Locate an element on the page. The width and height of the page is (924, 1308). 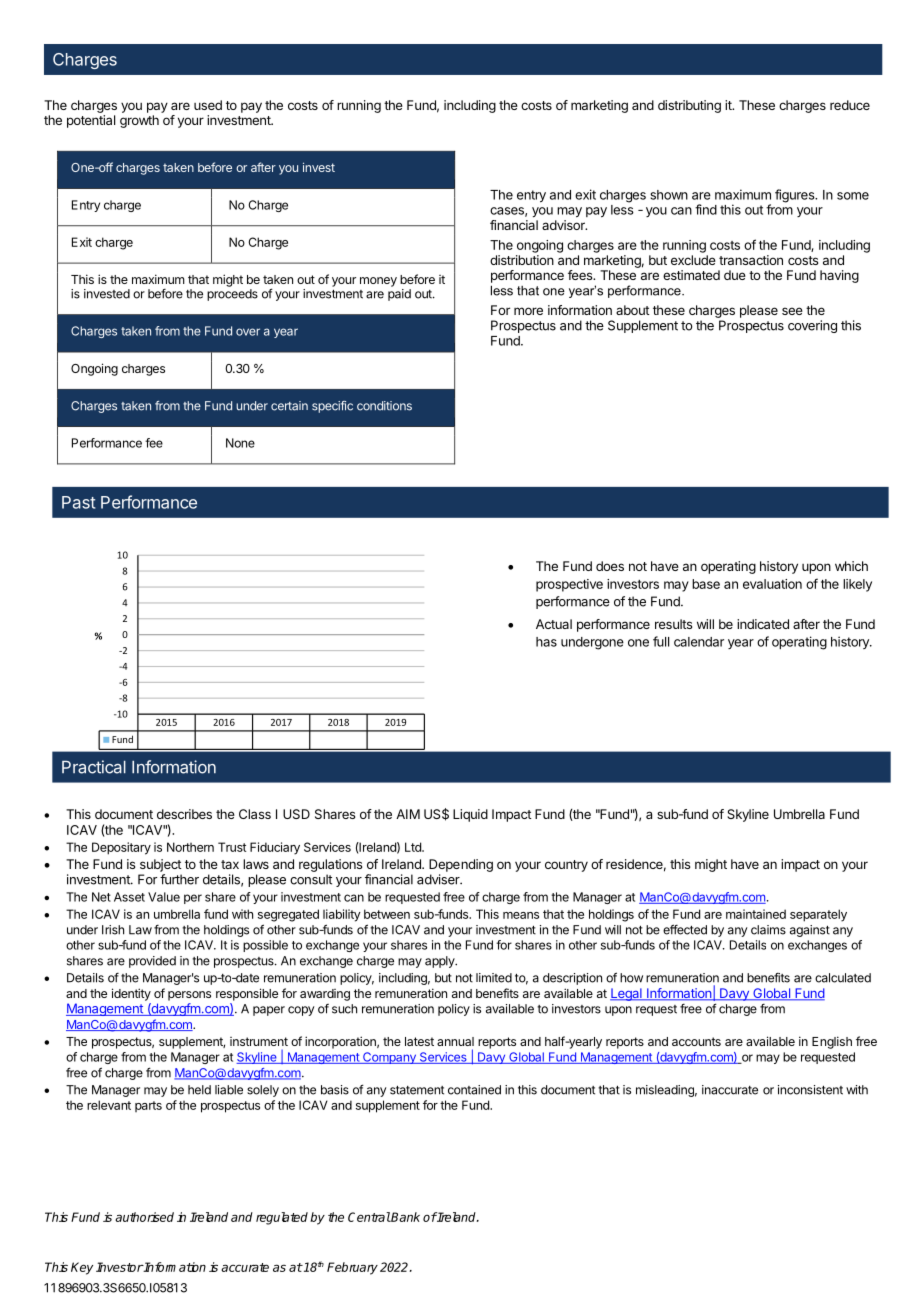
Bank is located at coordinates (405, 1217).
